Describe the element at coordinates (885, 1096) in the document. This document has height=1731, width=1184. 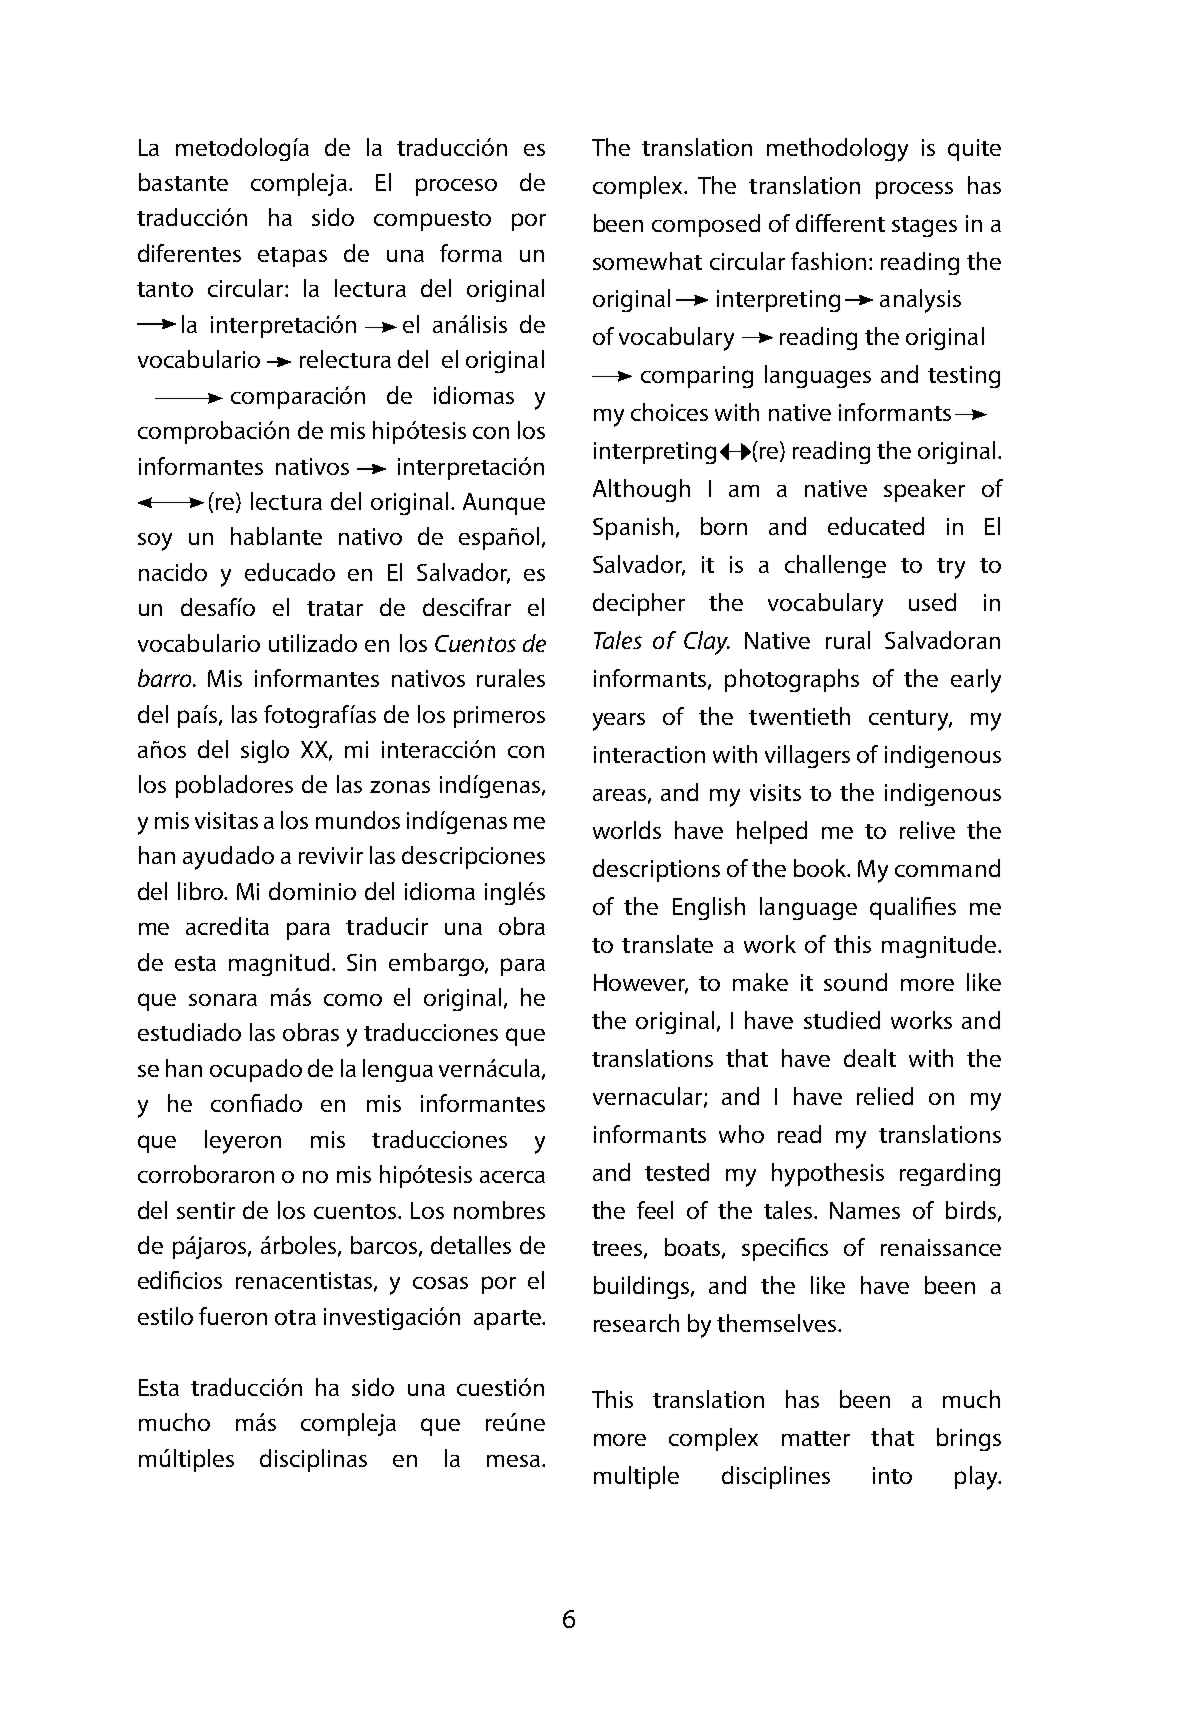
I see `relied` at that location.
